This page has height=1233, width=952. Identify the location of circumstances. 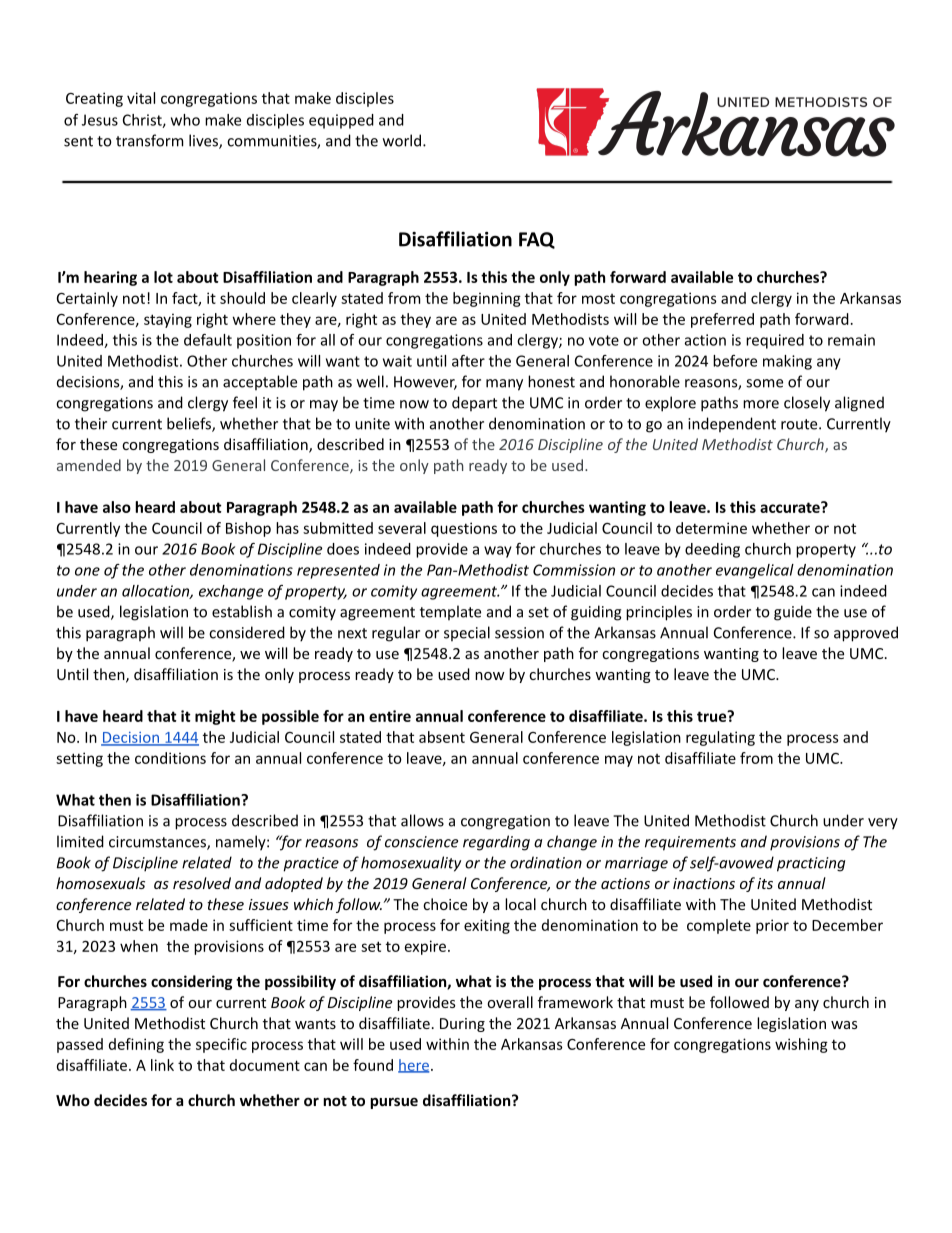
(158, 843).
